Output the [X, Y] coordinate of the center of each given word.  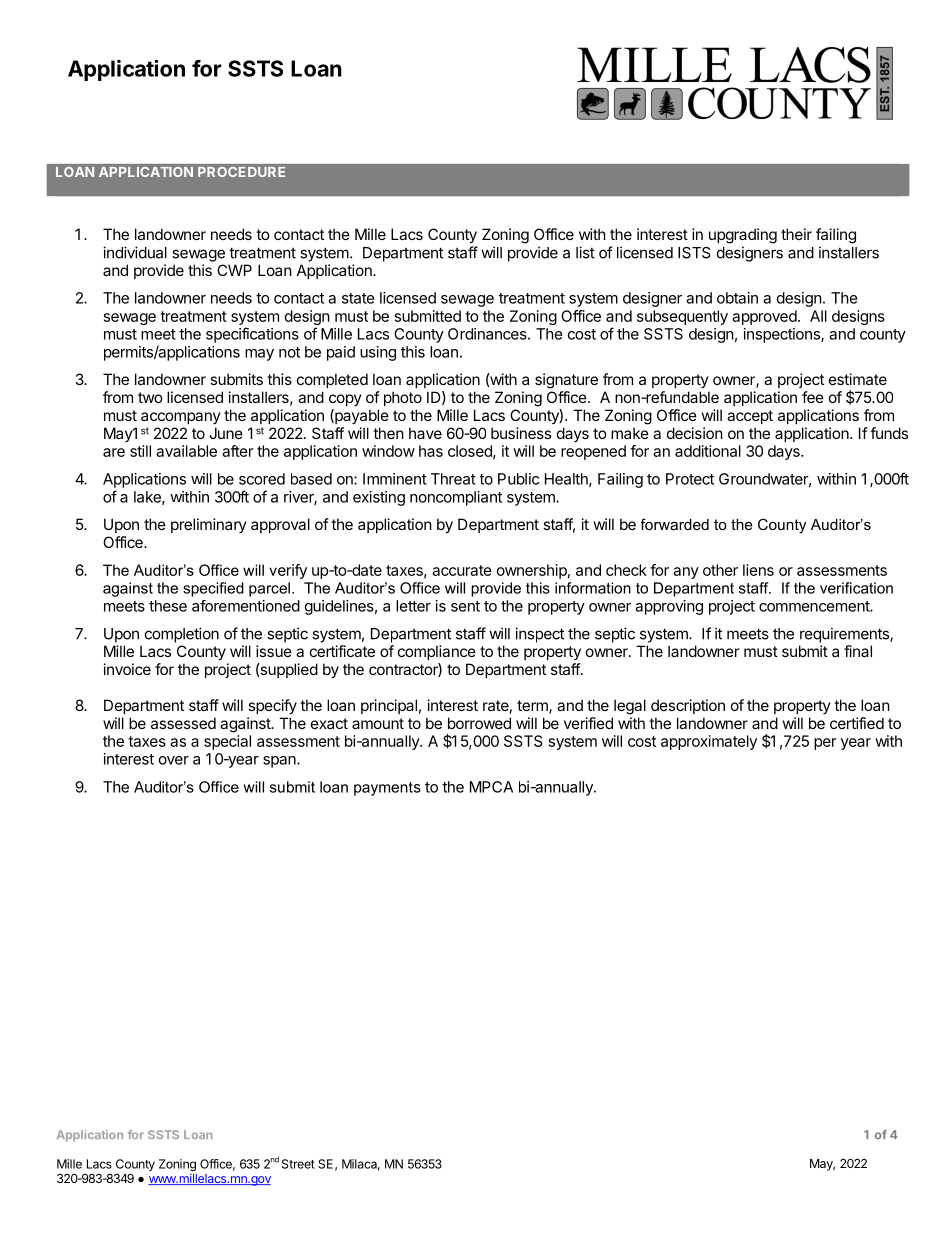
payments [387, 789]
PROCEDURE [241, 172]
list [585, 252]
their [796, 234]
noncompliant [456, 498]
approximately [709, 742]
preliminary [209, 525]
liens [758, 570]
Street [298, 1164]
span [280, 762]
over [174, 760]
